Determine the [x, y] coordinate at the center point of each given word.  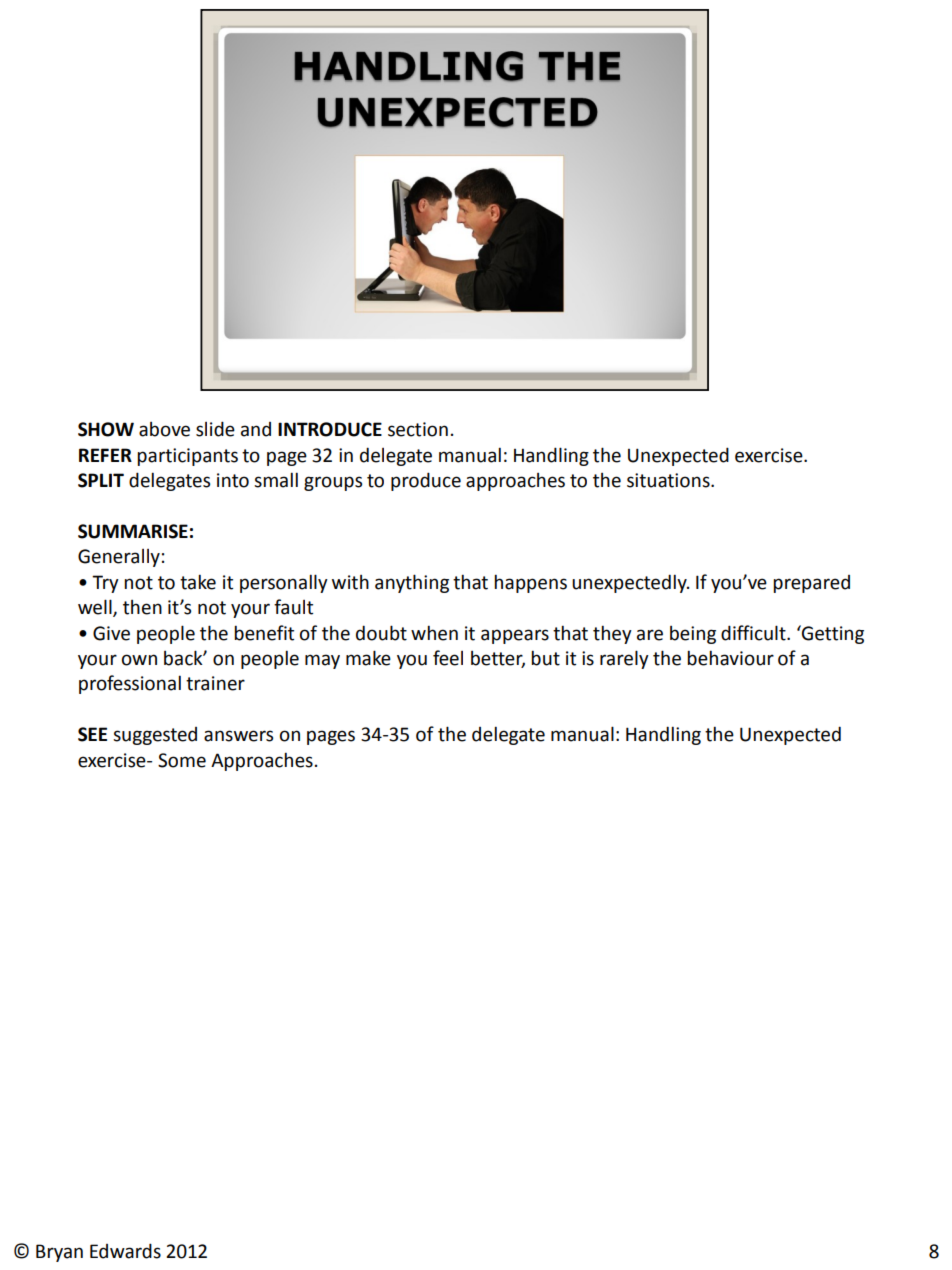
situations [669, 480]
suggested [155, 736]
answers [238, 736]
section [418, 429]
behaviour [730, 658]
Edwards [125, 1251]
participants [187, 457]
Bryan [59, 1253]
